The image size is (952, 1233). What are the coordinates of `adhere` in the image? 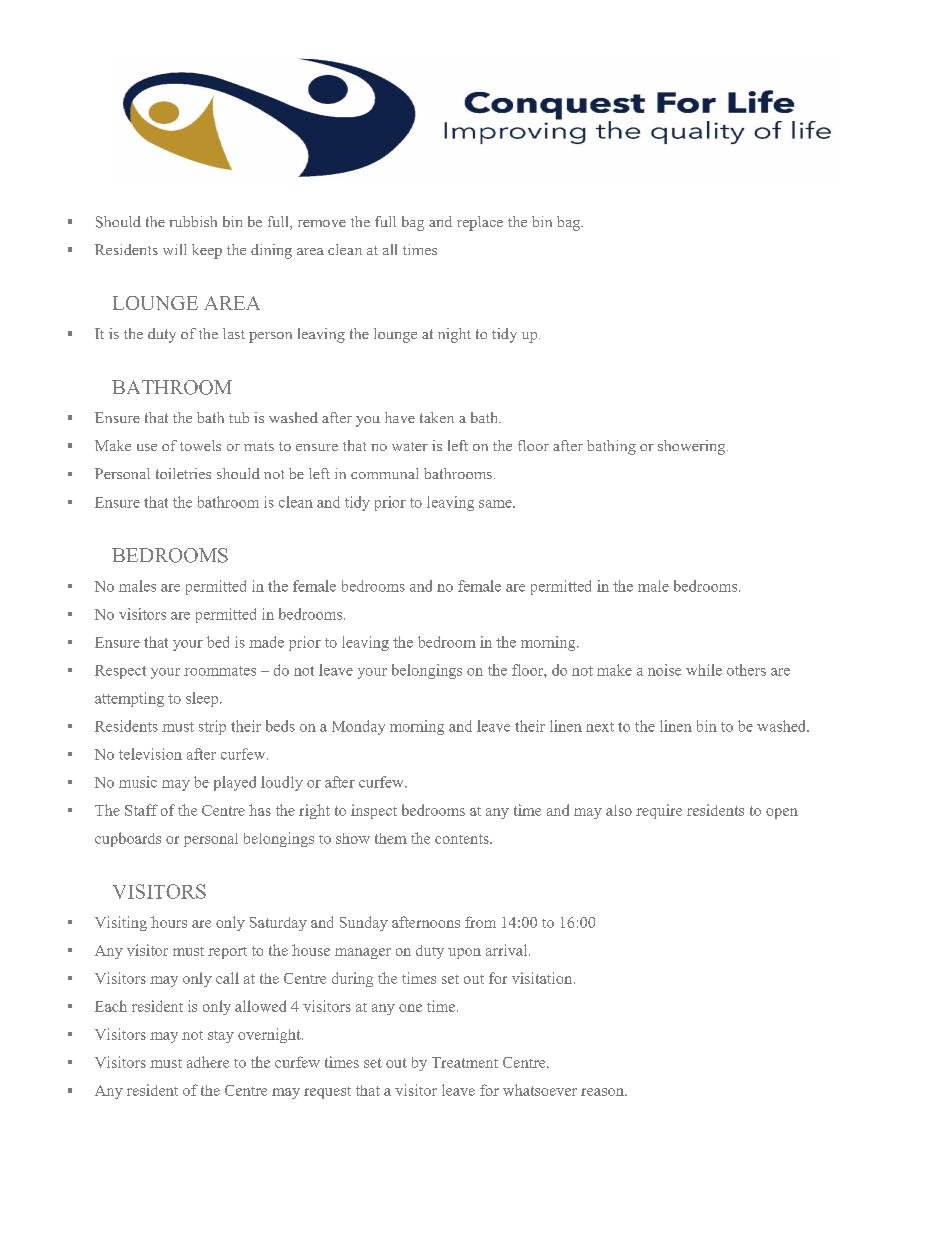 It's located at (208, 1062).
